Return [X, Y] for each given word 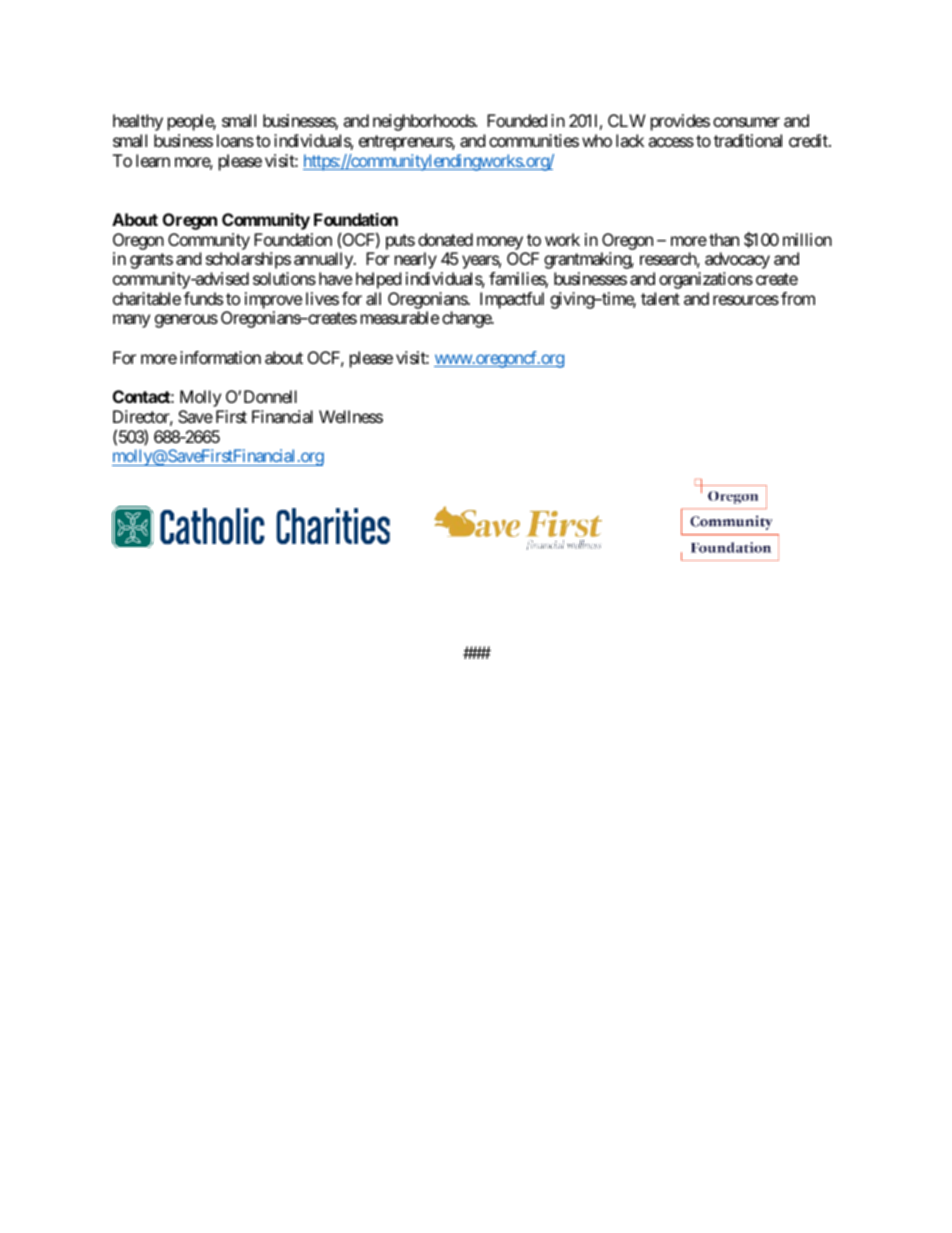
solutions [284, 278]
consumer [746, 122]
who [597, 140]
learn [153, 160]
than [724, 239]
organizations [706, 280]
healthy [138, 122]
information [220, 357]
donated [445, 239]
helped [378, 280]
